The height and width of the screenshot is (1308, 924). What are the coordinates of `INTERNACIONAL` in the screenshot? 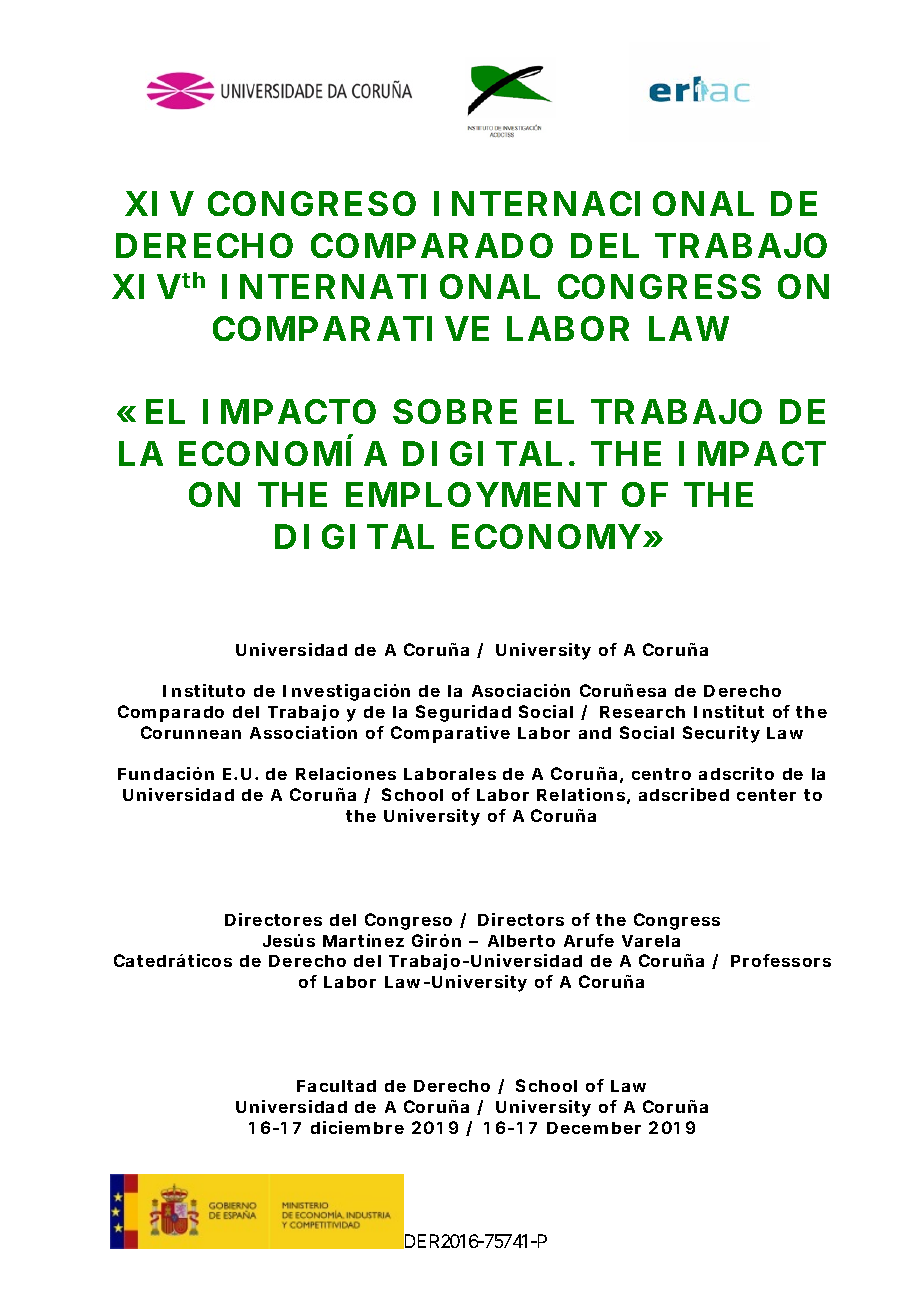 It's located at (594, 203).
